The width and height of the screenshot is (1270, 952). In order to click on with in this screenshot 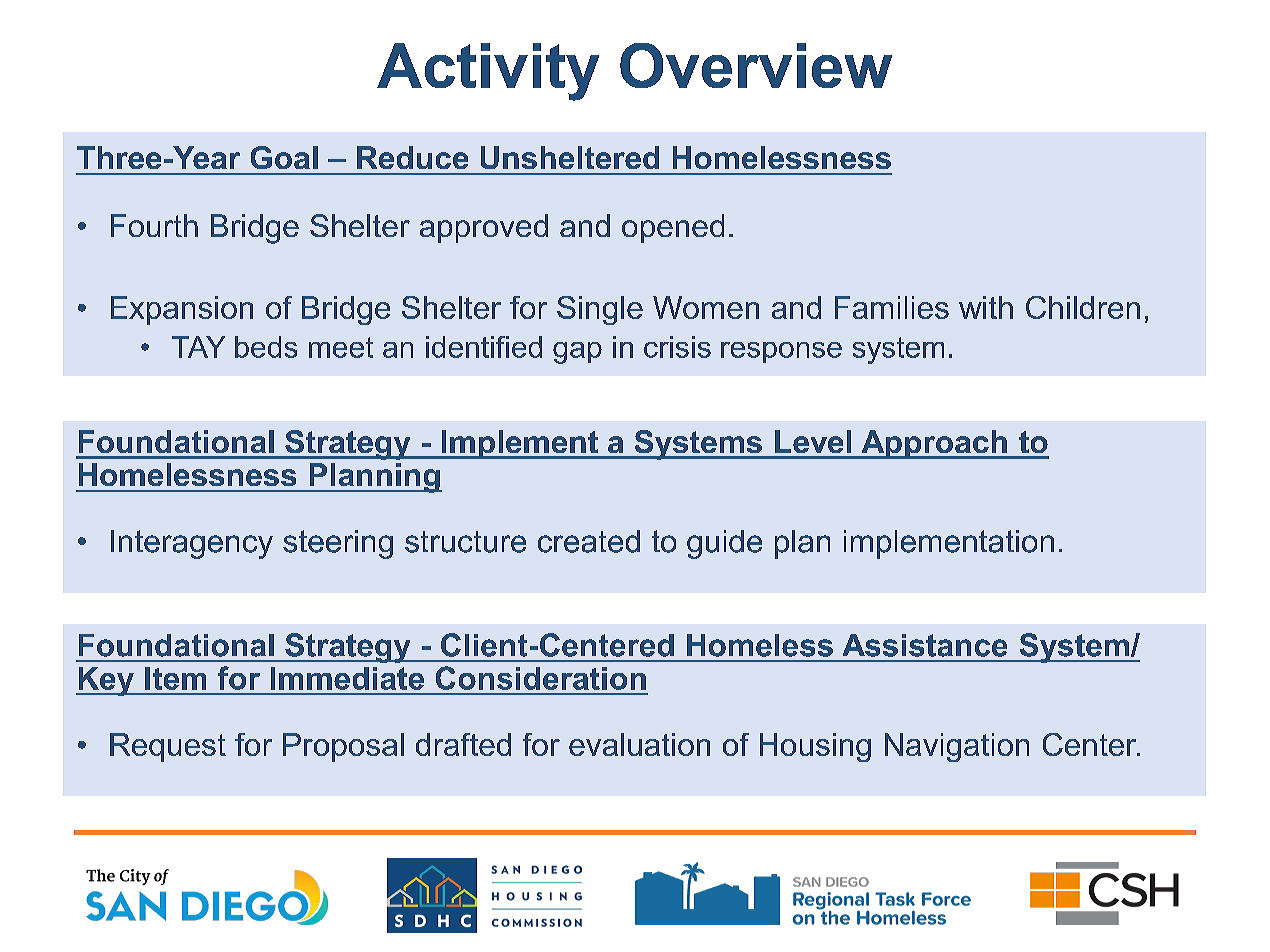, I will do `click(986, 307)`.
